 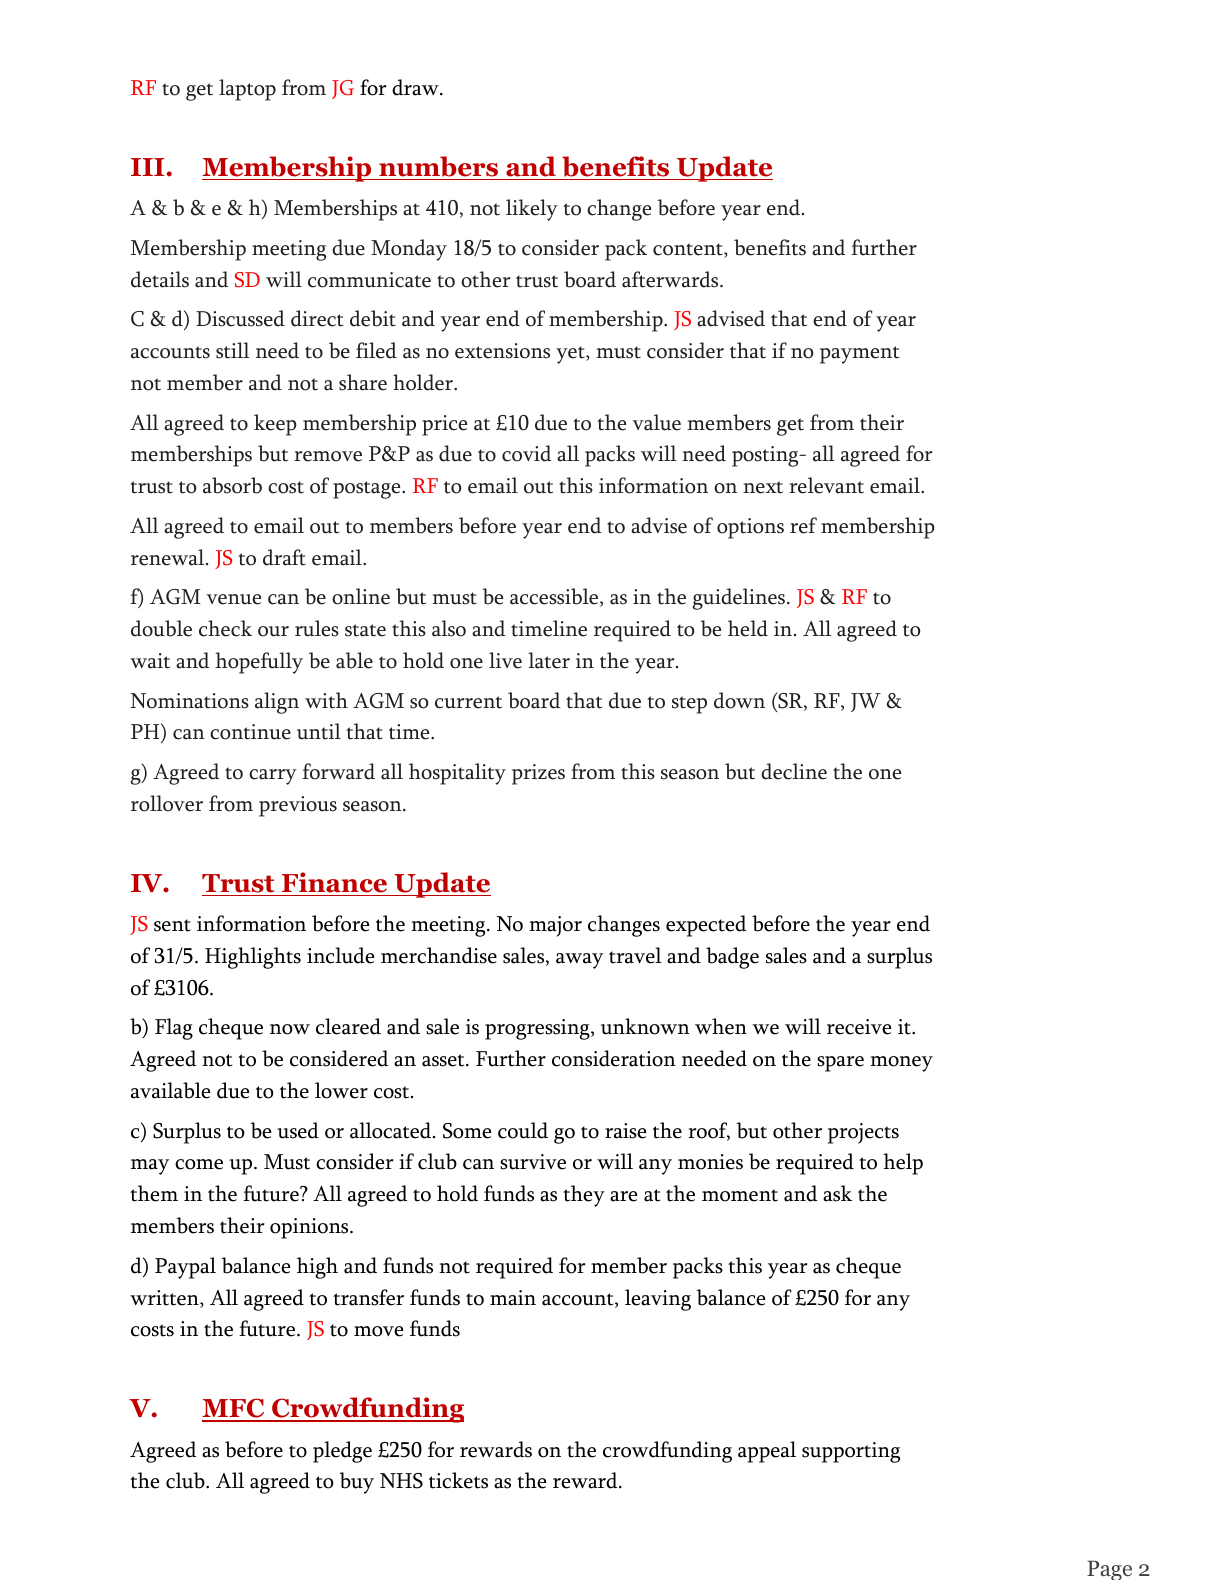 What do you see at coordinates (341, 1090) in the page?
I see `lower` at bounding box center [341, 1090].
